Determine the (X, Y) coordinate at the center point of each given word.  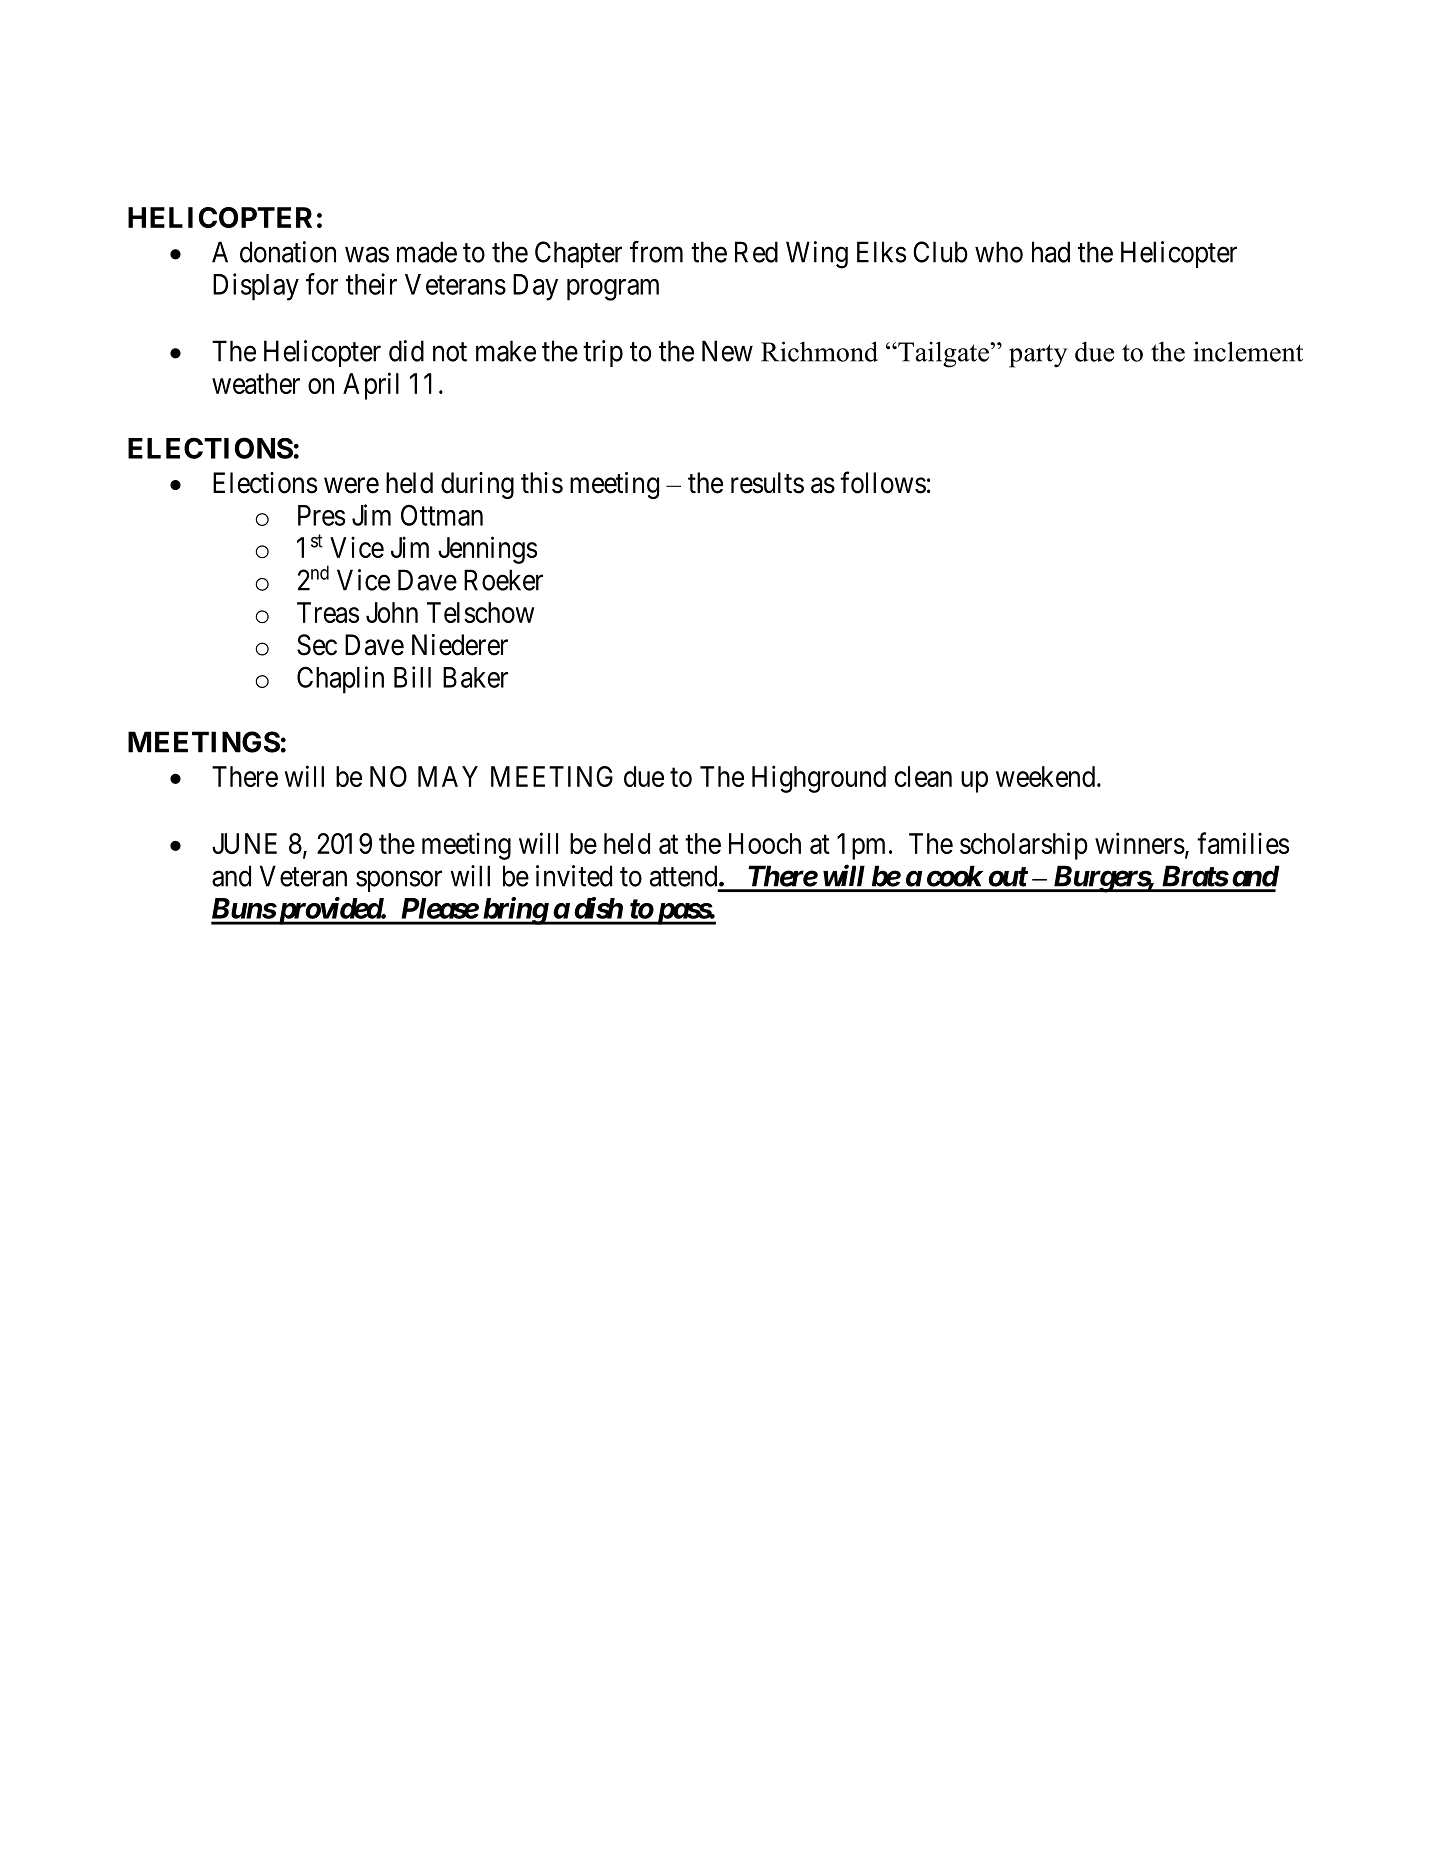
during (477, 485)
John (392, 612)
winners (1140, 843)
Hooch (765, 843)
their (371, 284)
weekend (1045, 776)
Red (756, 252)
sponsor (399, 881)
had (1051, 252)
